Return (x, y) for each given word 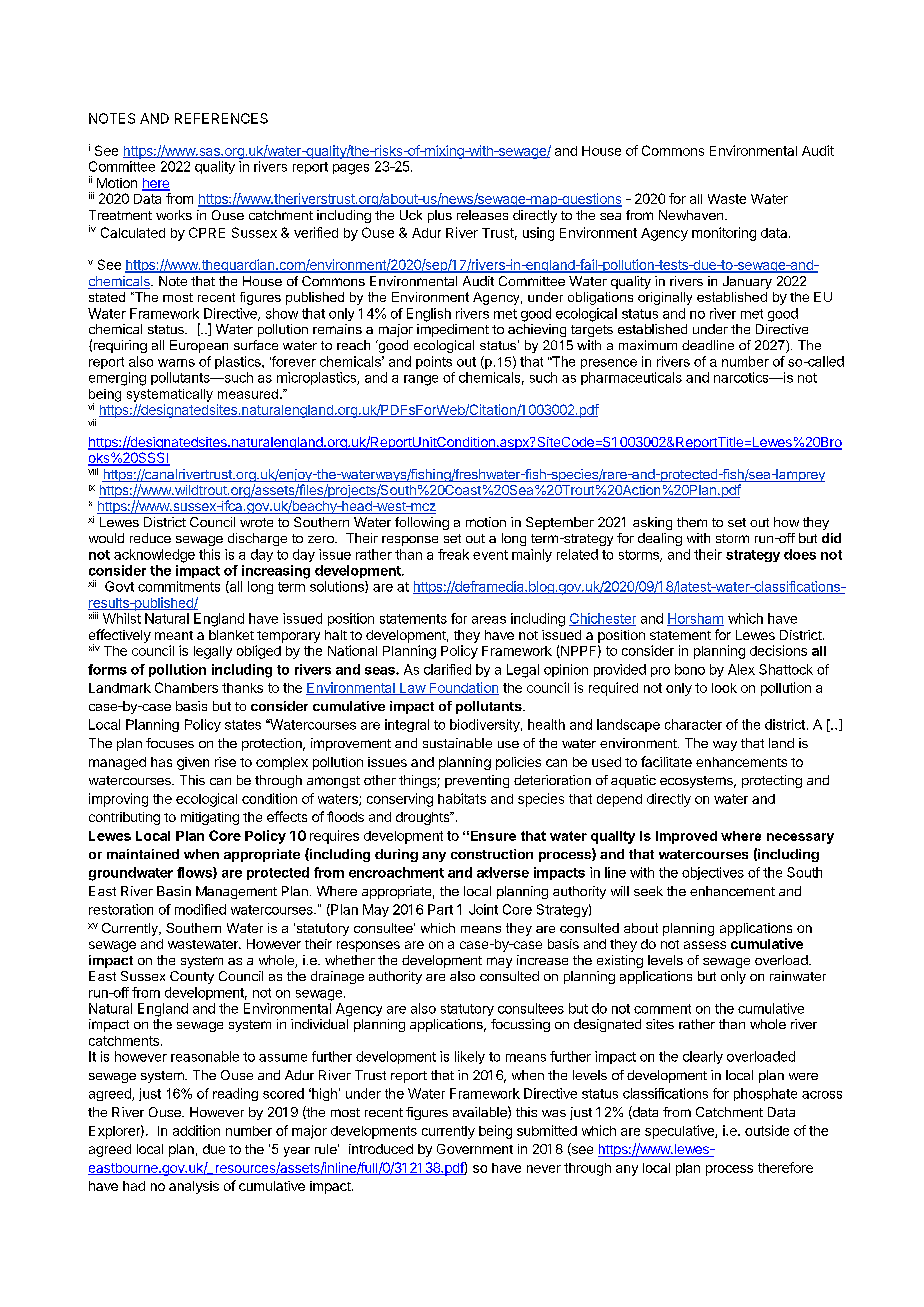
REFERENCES (221, 118)
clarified (447, 669)
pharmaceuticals (631, 378)
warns (176, 363)
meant (174, 635)
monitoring (724, 234)
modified (200, 909)
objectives (713, 873)
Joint (483, 909)
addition (196, 1130)
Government (475, 1149)
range (421, 380)
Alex (741, 669)
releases (482, 215)
